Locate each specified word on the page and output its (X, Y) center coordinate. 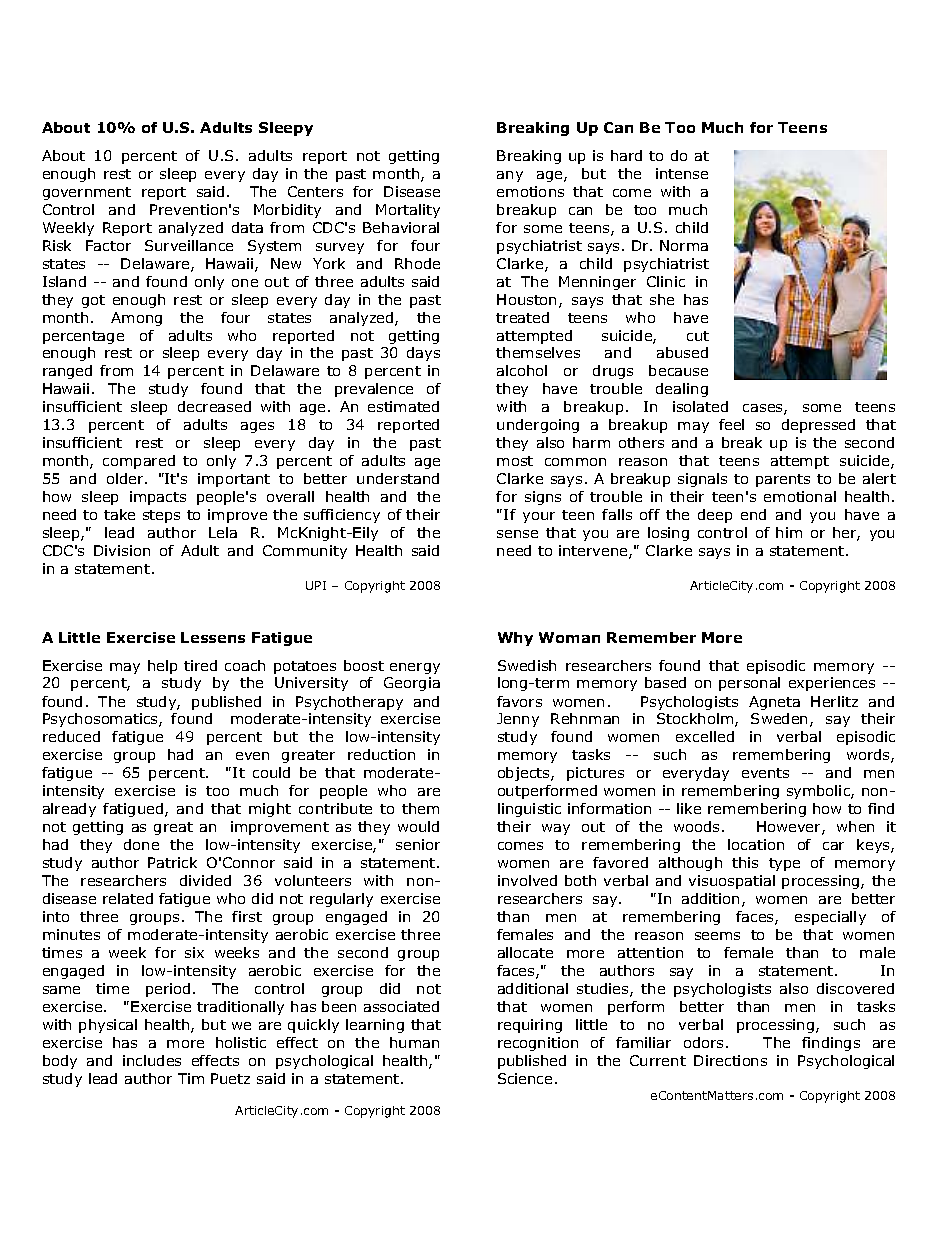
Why (515, 639)
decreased (214, 406)
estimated (403, 406)
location (756, 844)
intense (682, 173)
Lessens (213, 637)
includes (152, 1060)
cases (764, 409)
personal (749, 684)
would (418, 826)
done (141, 844)
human (414, 1042)
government (87, 193)
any (510, 176)
